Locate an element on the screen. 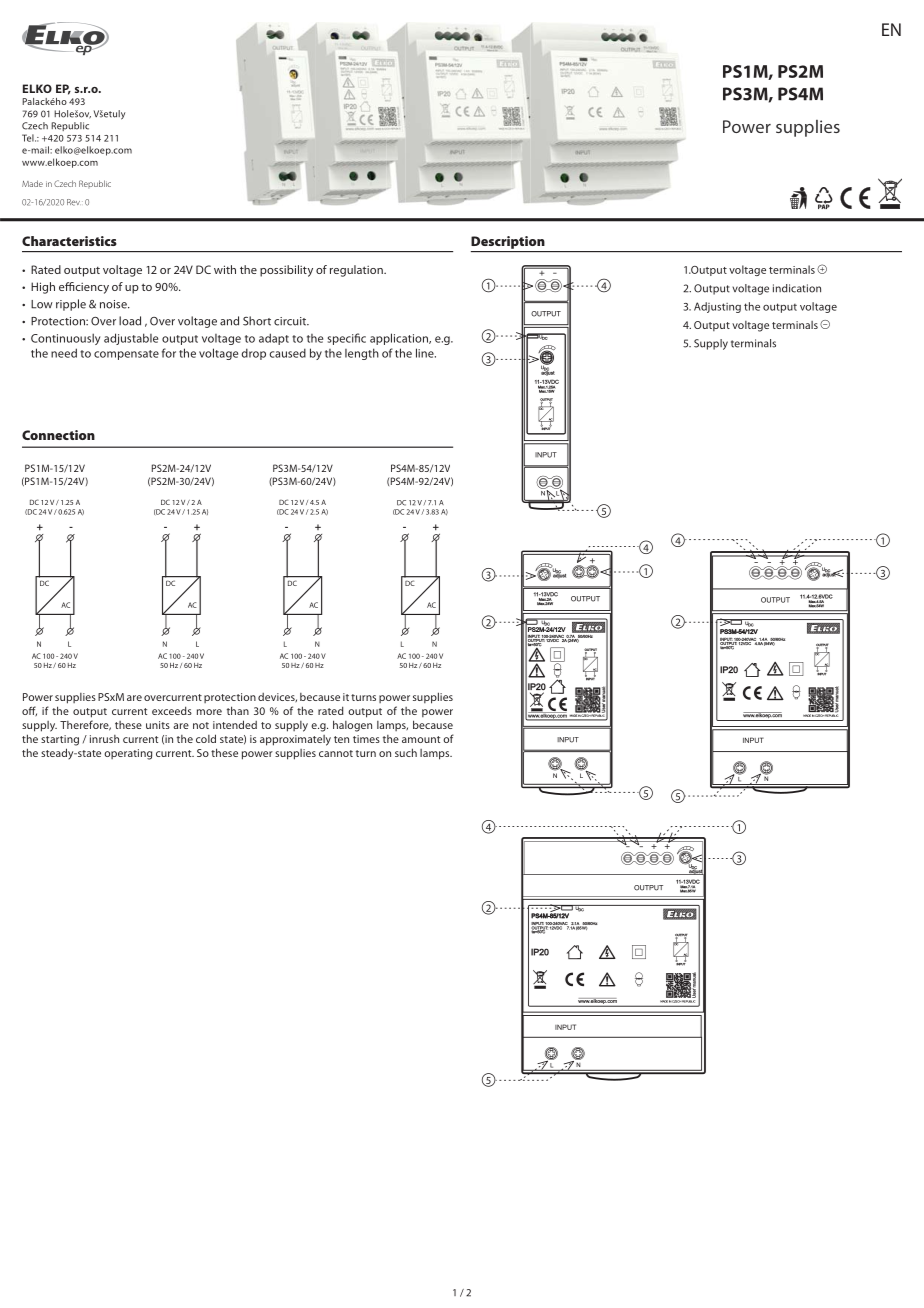 This screenshot has height=1308, width=924. inrush is located at coordinates (104, 739).
